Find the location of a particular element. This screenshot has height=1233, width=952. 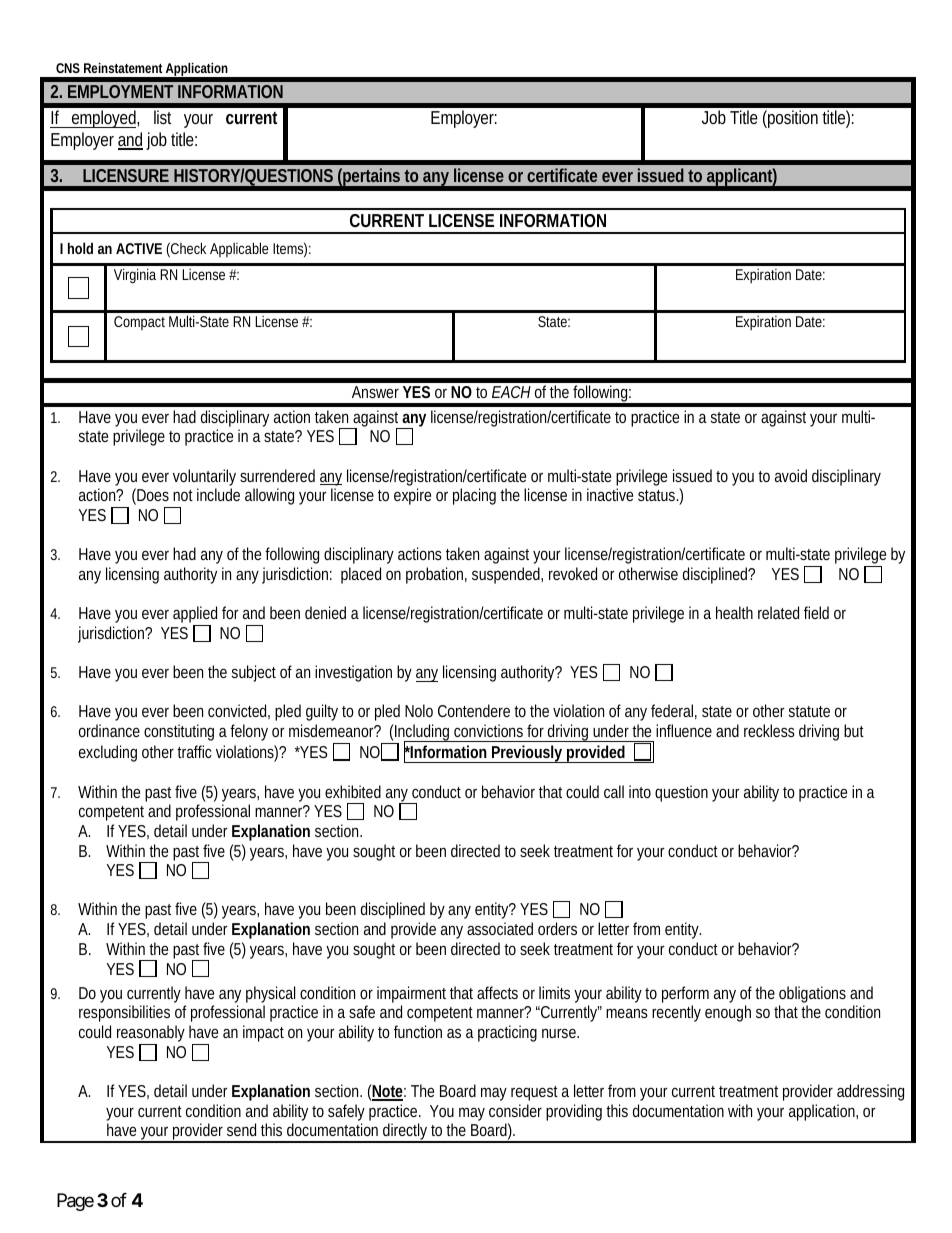

related is located at coordinates (778, 612).
